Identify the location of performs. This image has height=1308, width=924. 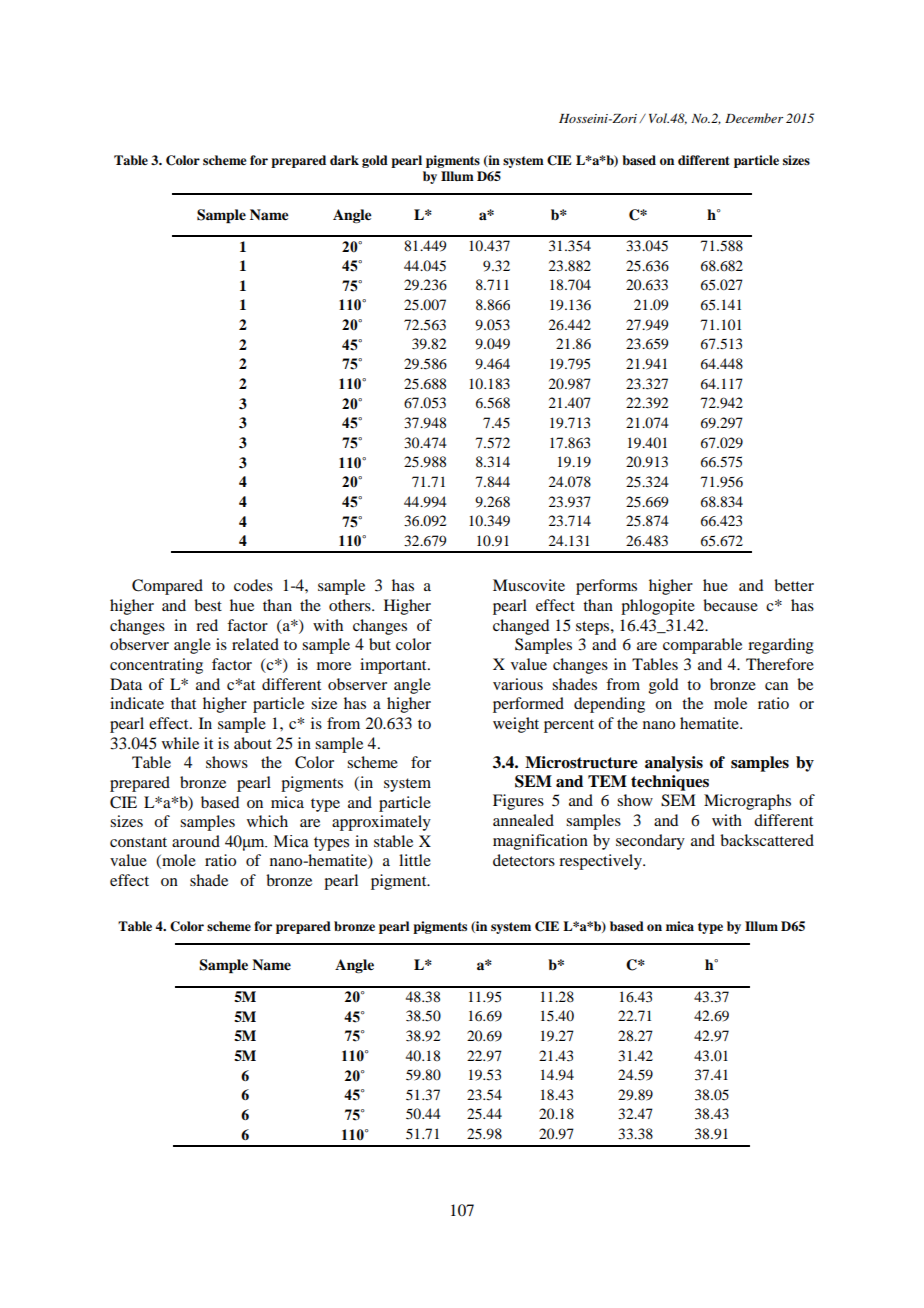
(606, 587).
